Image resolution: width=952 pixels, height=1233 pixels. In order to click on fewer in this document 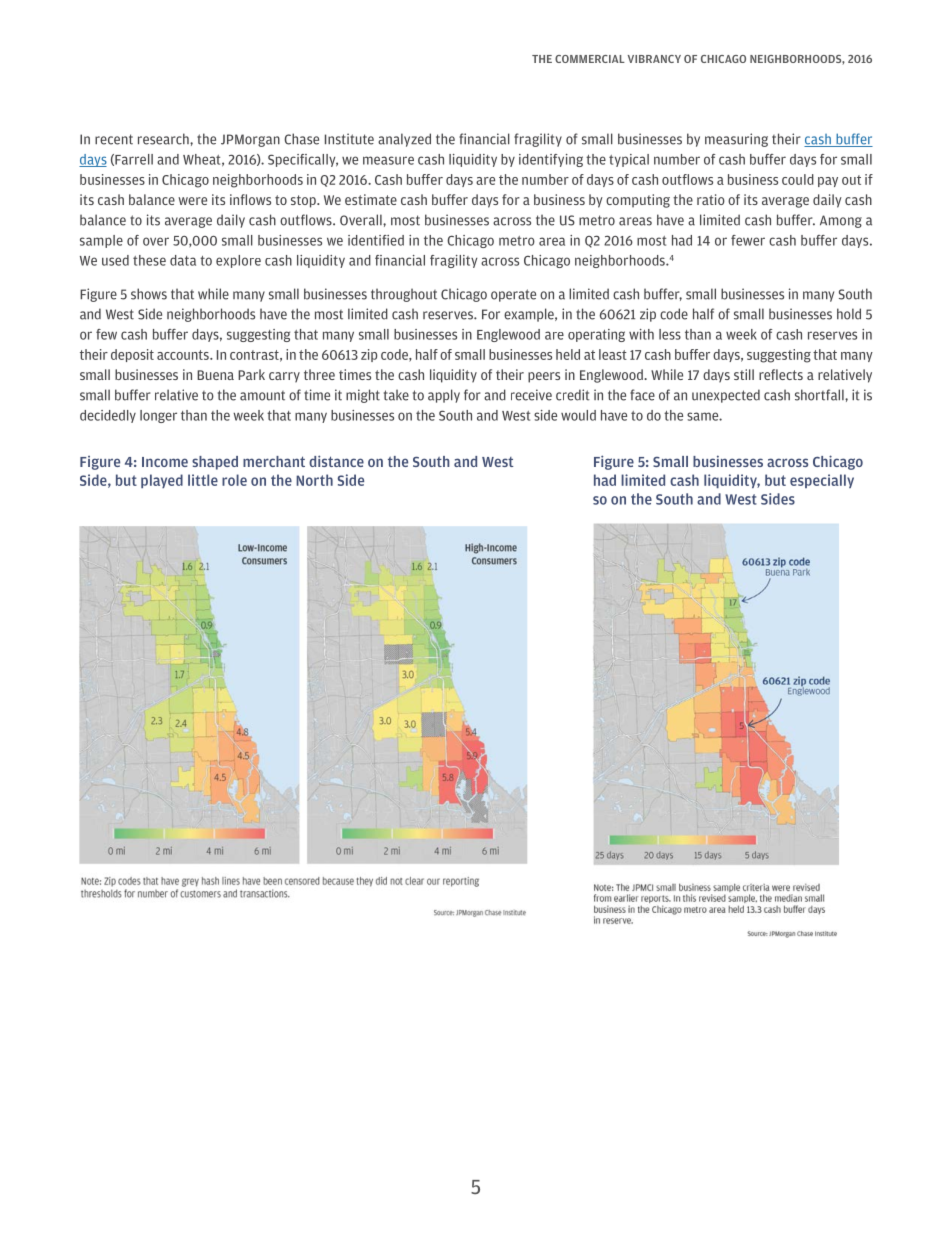, I will do `click(748, 240)`.
